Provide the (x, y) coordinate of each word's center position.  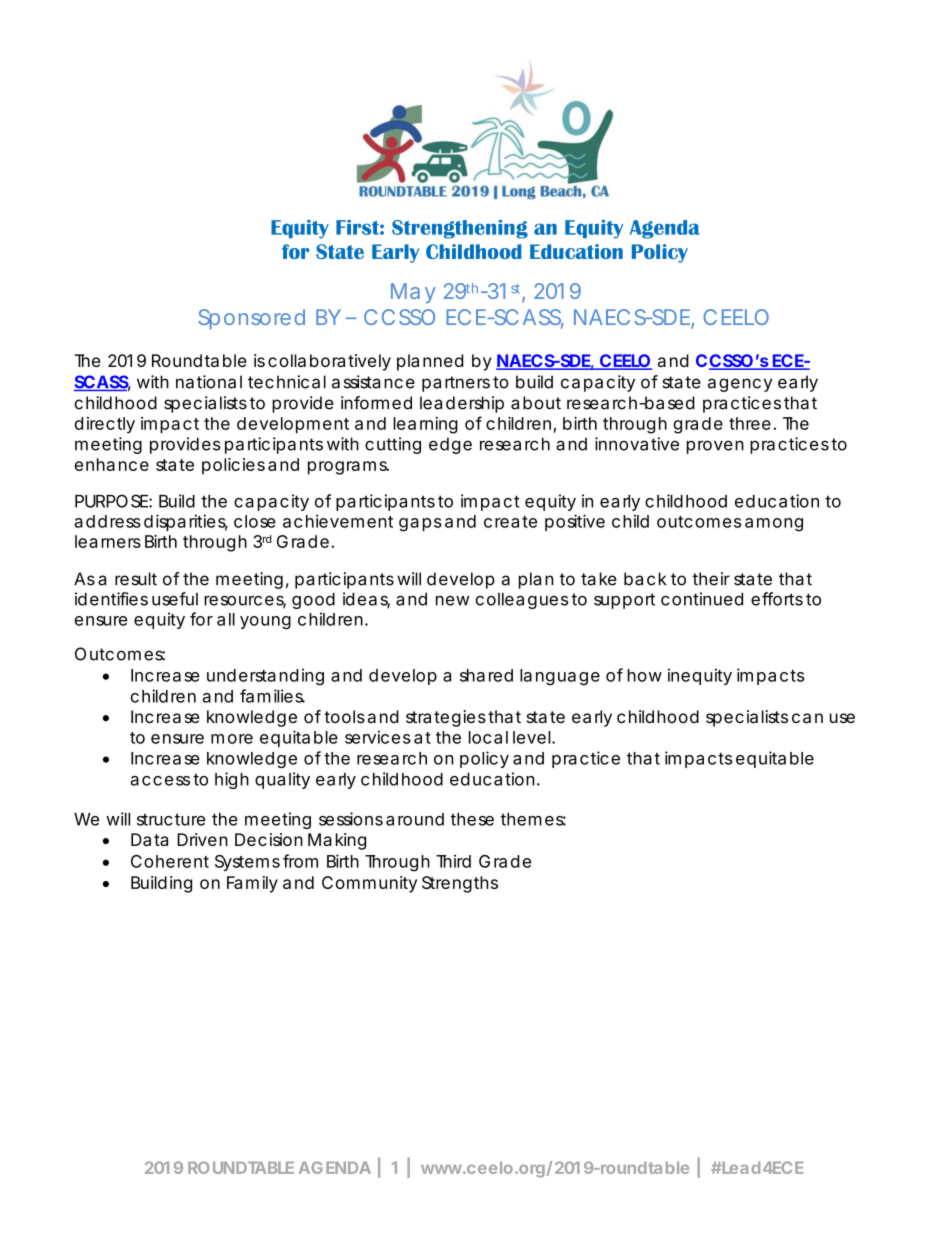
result (136, 579)
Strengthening (460, 229)
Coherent (170, 861)
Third (453, 861)
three (750, 423)
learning (425, 425)
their (711, 579)
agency (740, 385)
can (807, 718)
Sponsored (251, 319)
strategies (447, 718)
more (232, 739)
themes (533, 819)
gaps (420, 525)
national (209, 382)
